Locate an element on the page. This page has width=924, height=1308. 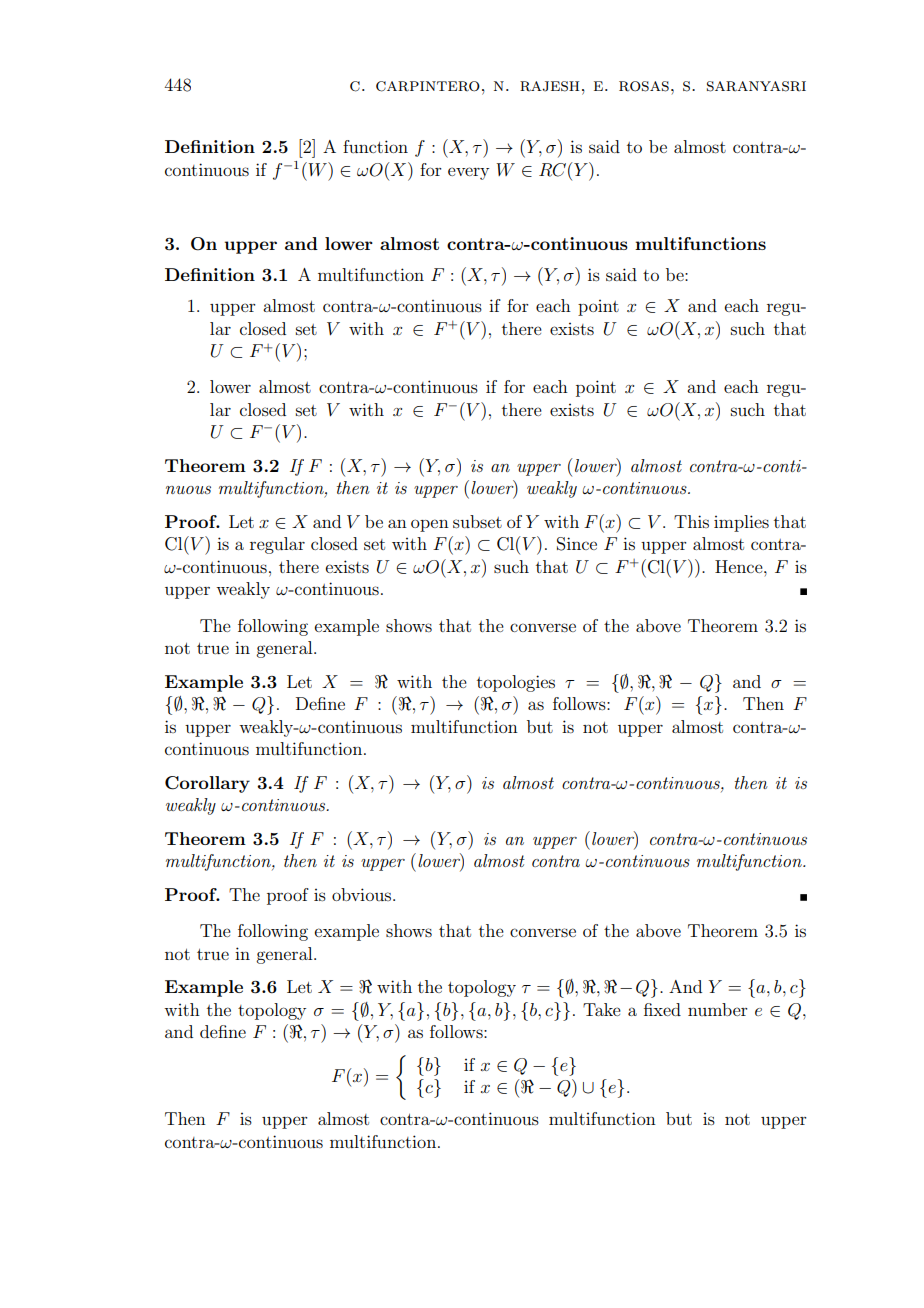
obvious is located at coordinates (363, 894).
